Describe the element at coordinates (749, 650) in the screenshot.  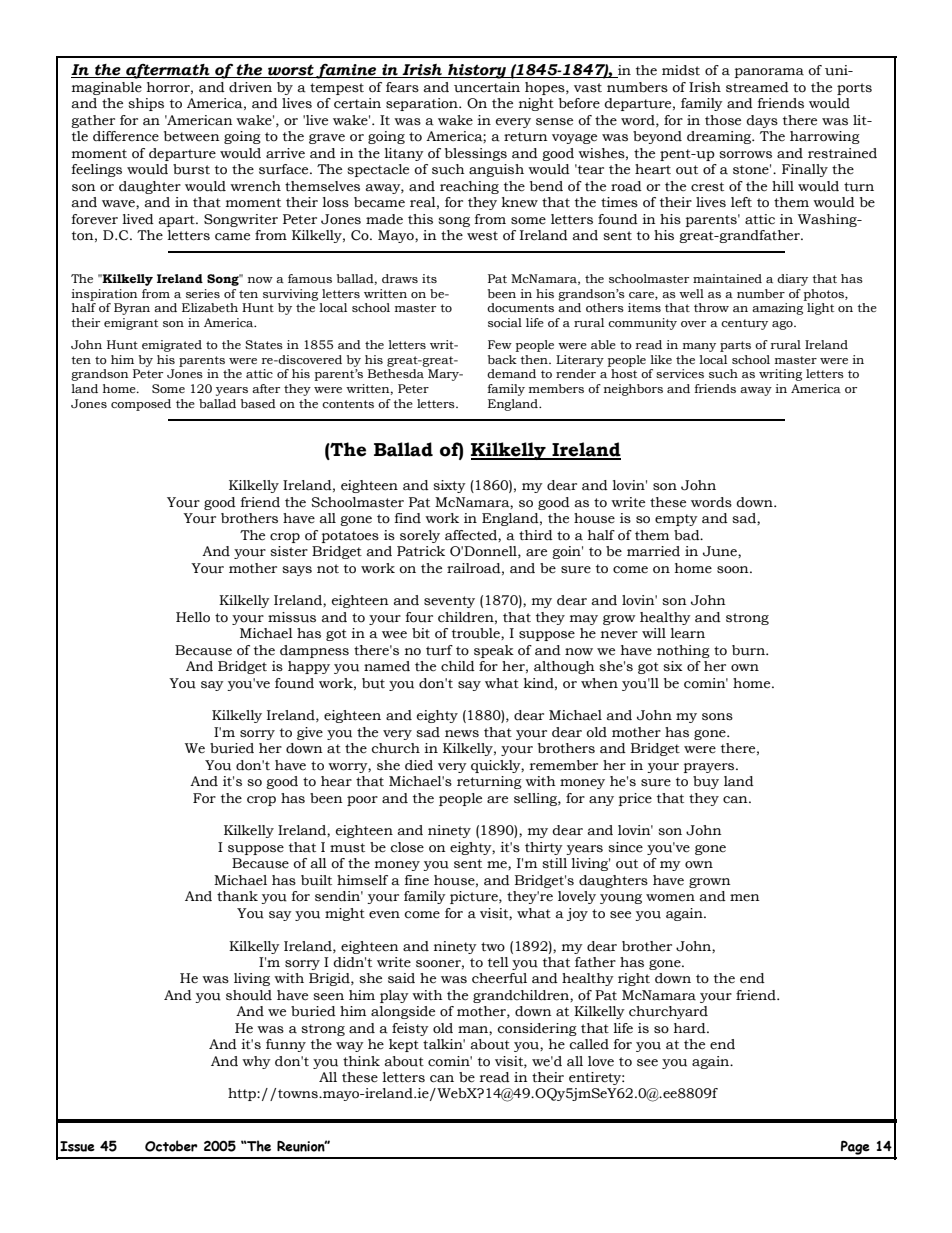
I see `burn` at that location.
